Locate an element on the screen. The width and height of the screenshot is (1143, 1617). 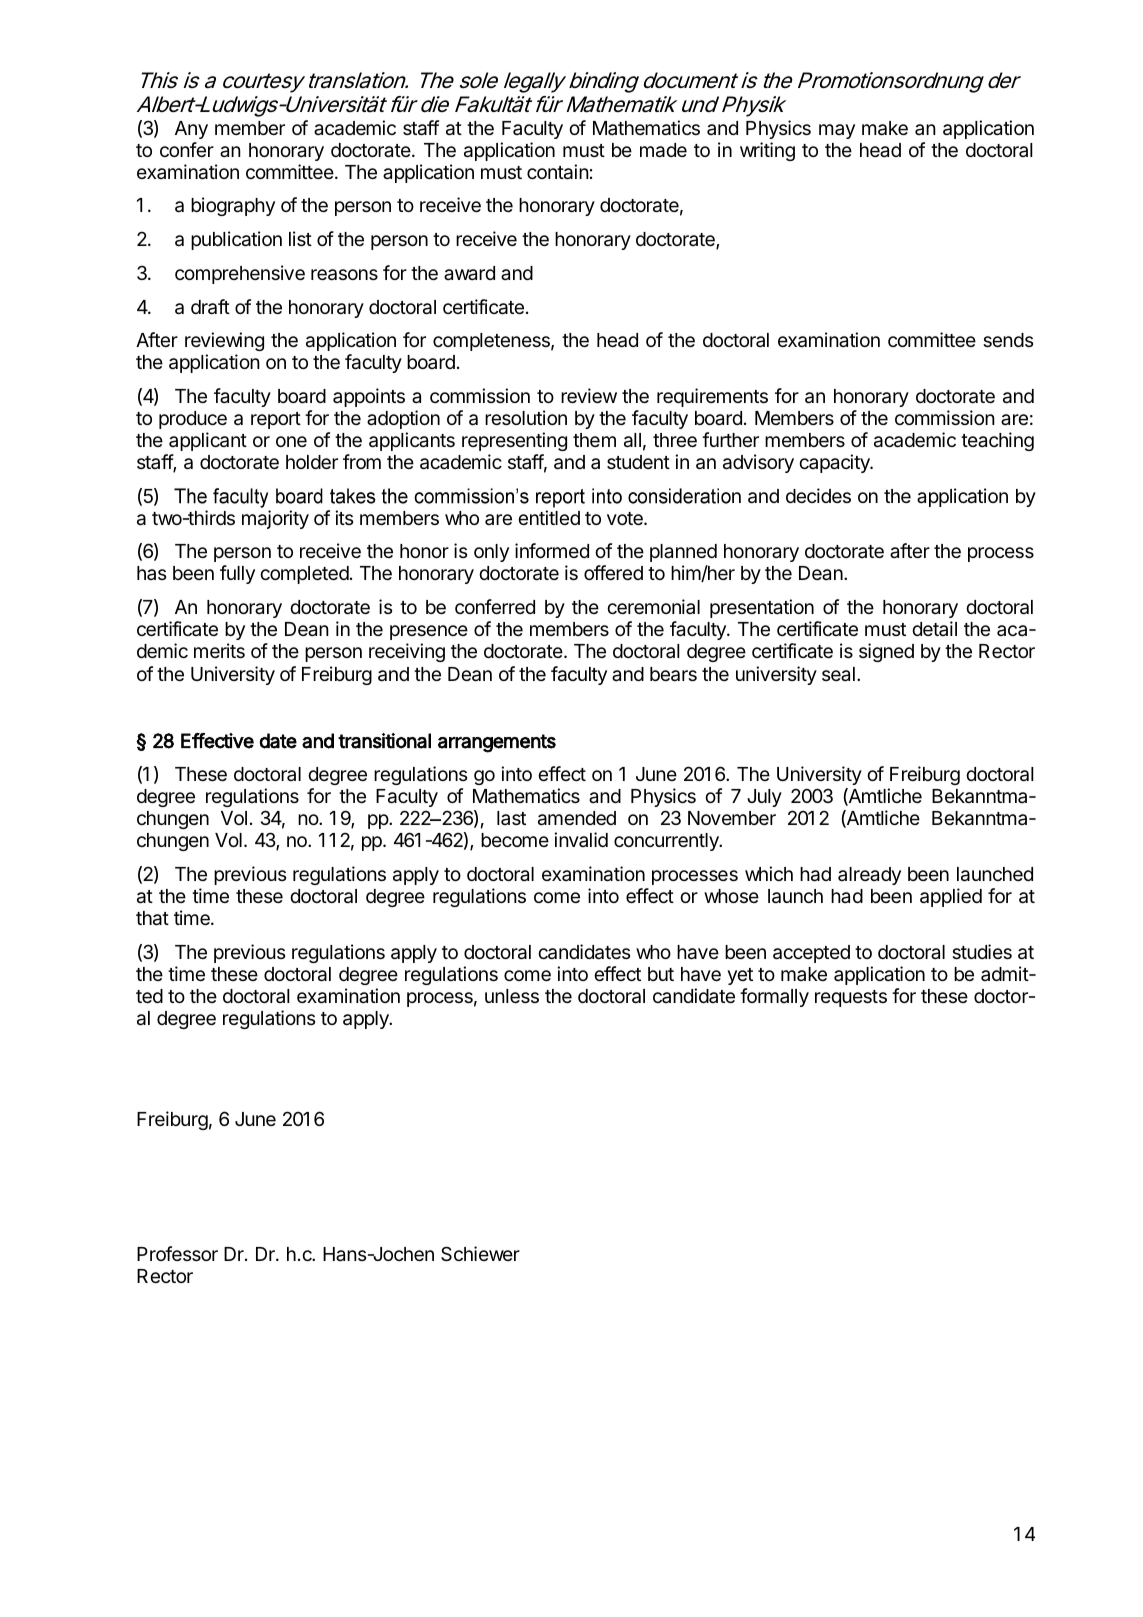
already is located at coordinates (869, 876).
